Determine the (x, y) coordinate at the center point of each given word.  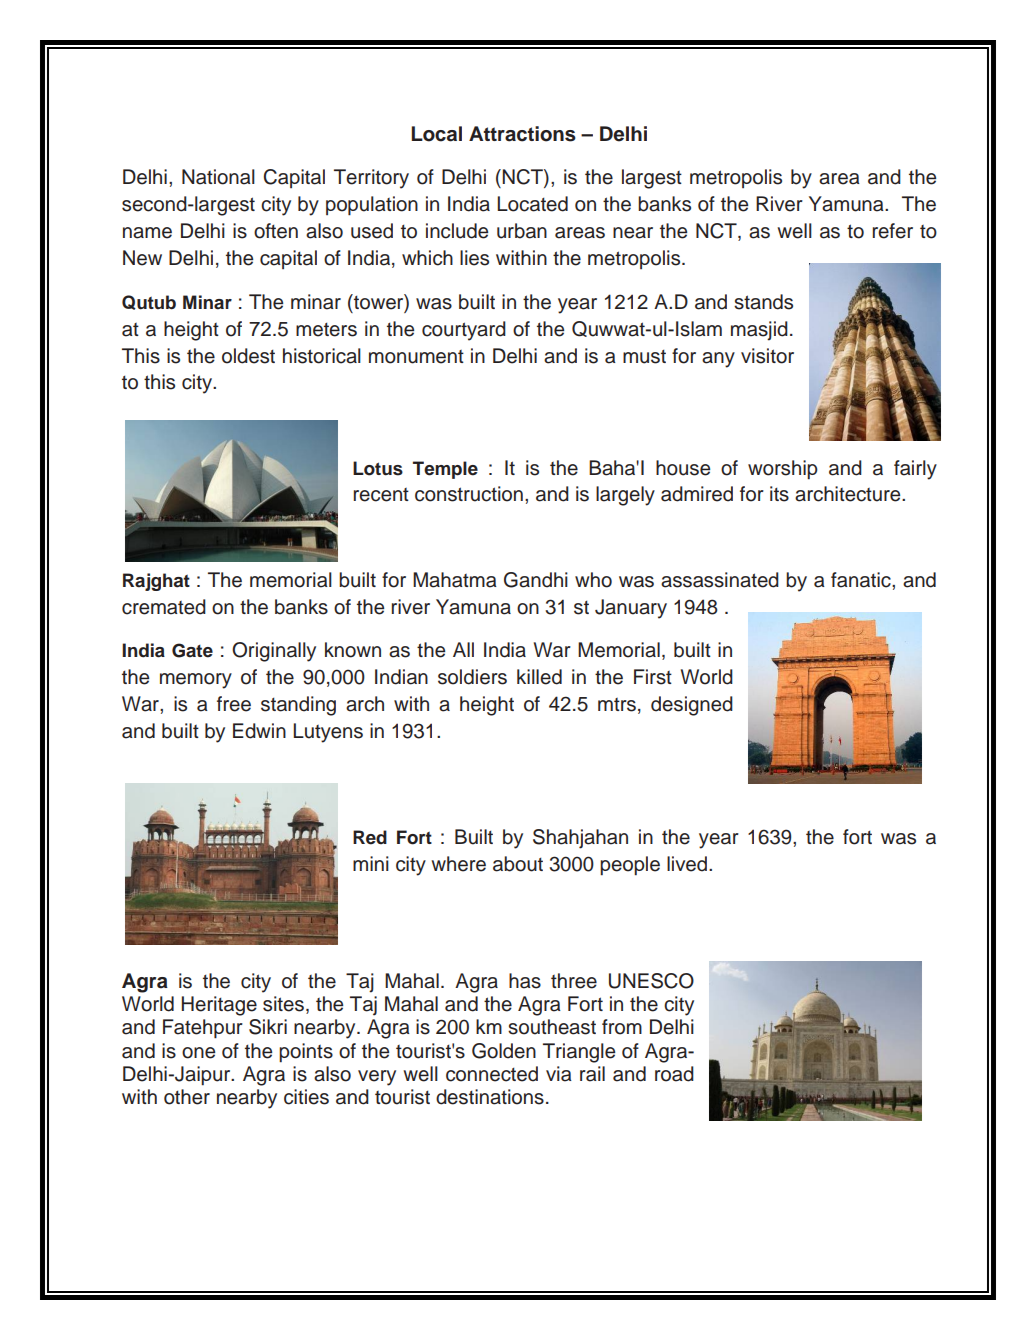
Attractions (522, 134)
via (559, 1074)
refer (893, 231)
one (198, 1053)
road (674, 1074)
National (218, 177)
